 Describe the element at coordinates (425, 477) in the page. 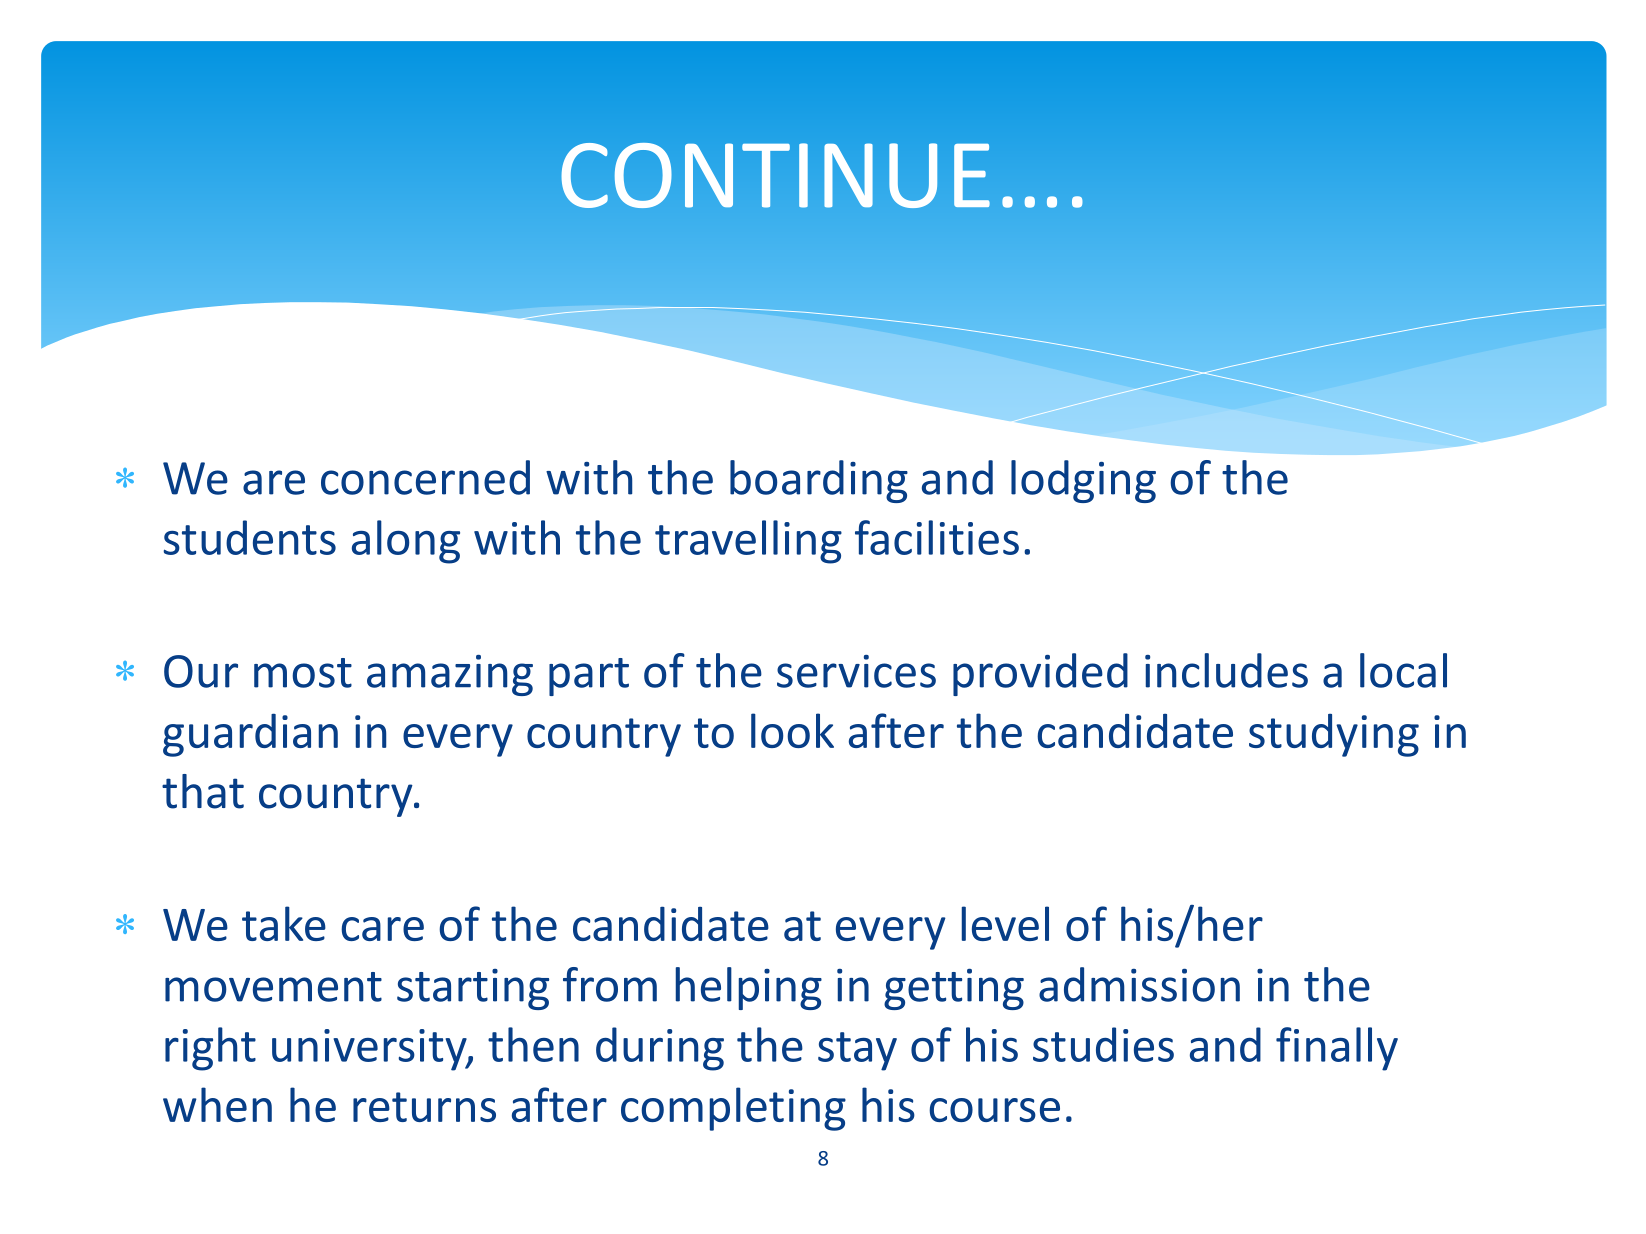

I see `concerned` at that location.
